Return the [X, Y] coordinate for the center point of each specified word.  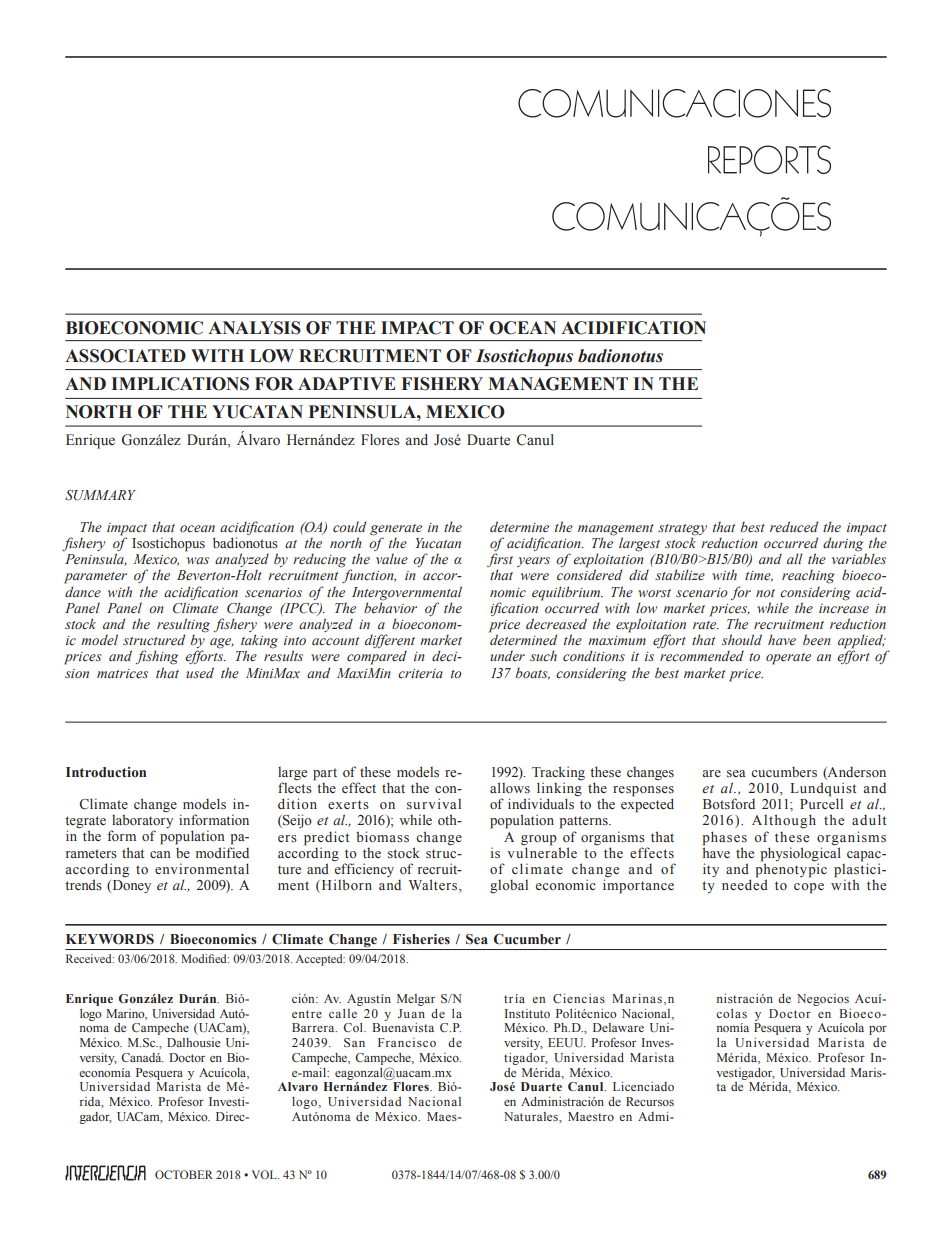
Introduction [106, 772]
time [759, 576]
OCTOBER [184, 1174]
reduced [794, 527]
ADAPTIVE [347, 383]
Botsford [729, 803]
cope [809, 888]
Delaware [618, 1027]
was [198, 560]
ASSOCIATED [125, 356]
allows [510, 787]
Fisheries [421, 939]
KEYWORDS [110, 939]
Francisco [407, 1042]
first [500, 561]
